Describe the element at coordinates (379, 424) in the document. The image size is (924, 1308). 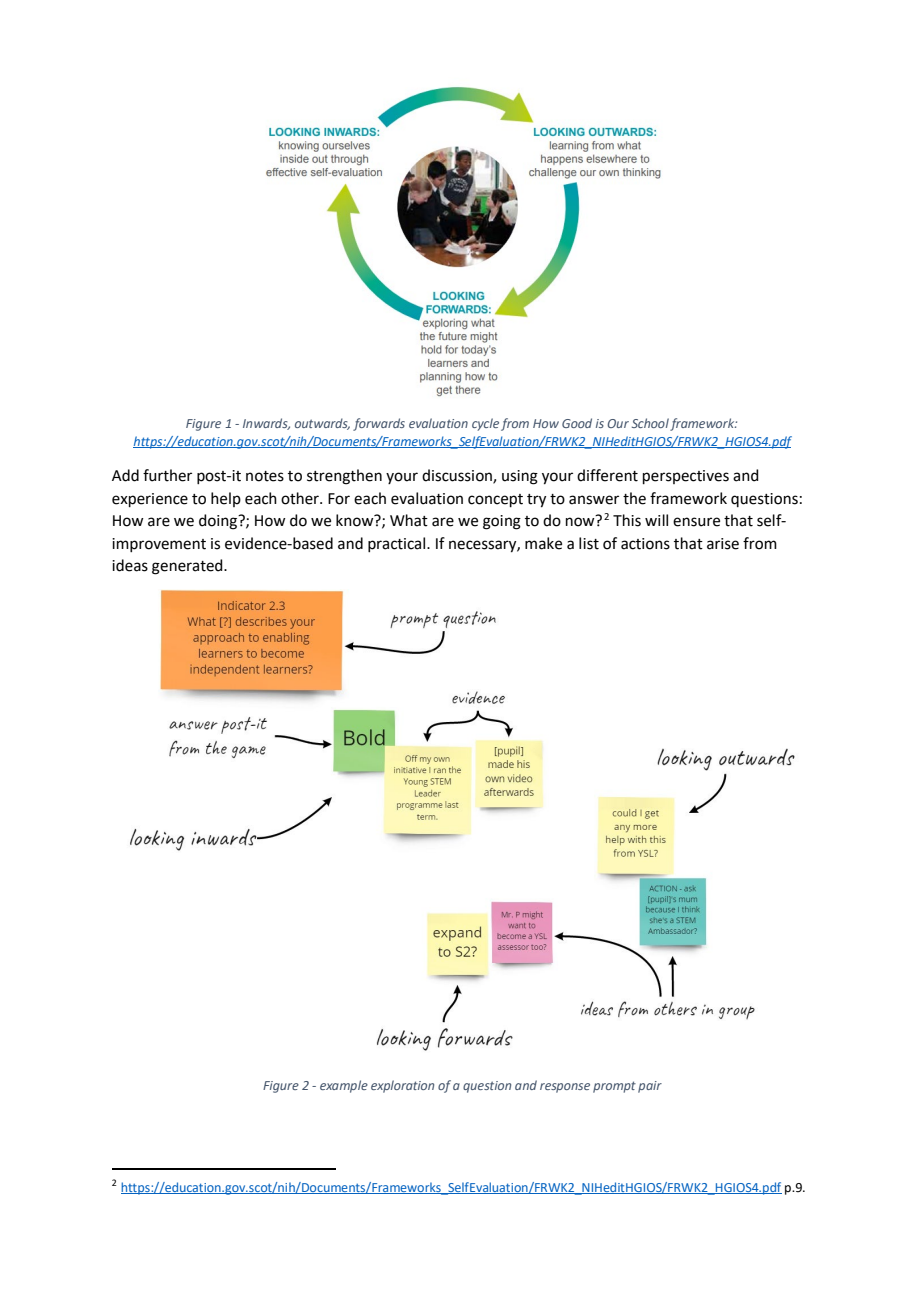
I see `forwards` at that location.
